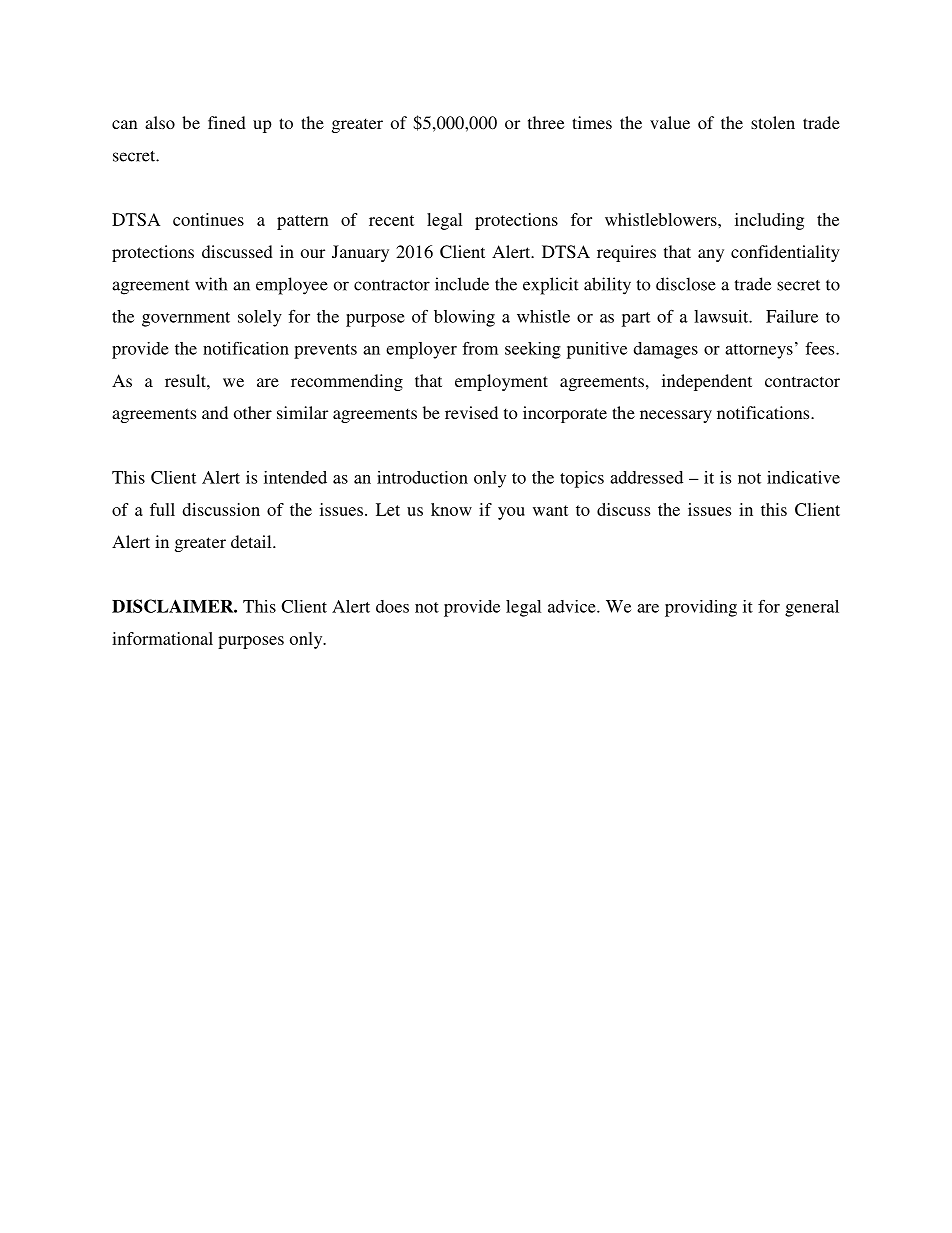 The image size is (952, 1233). I want to click on independent, so click(707, 382).
